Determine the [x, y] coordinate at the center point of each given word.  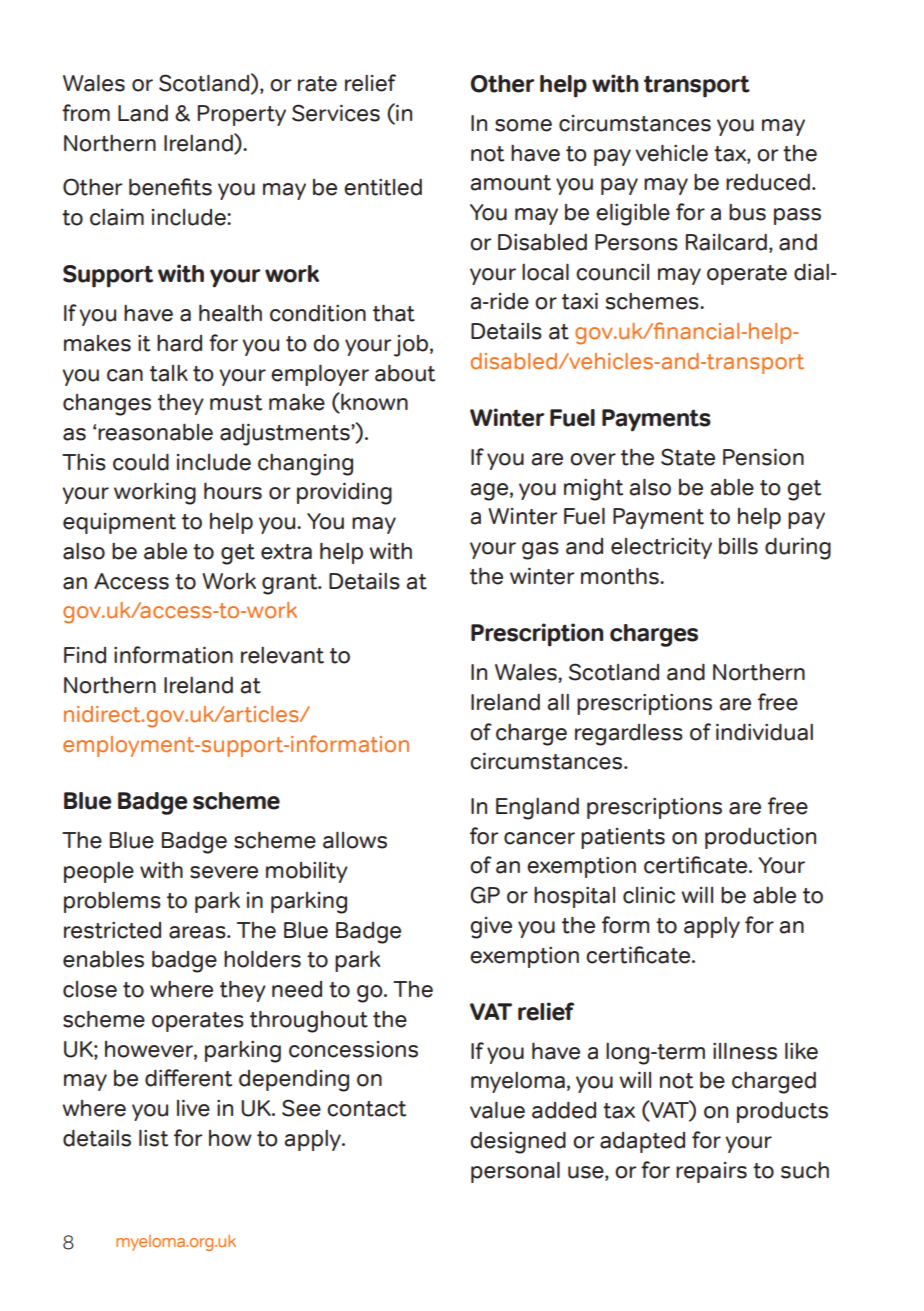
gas [540, 551]
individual [764, 732]
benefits [170, 187]
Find [85, 655]
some [523, 125]
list [153, 1138]
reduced [768, 182]
